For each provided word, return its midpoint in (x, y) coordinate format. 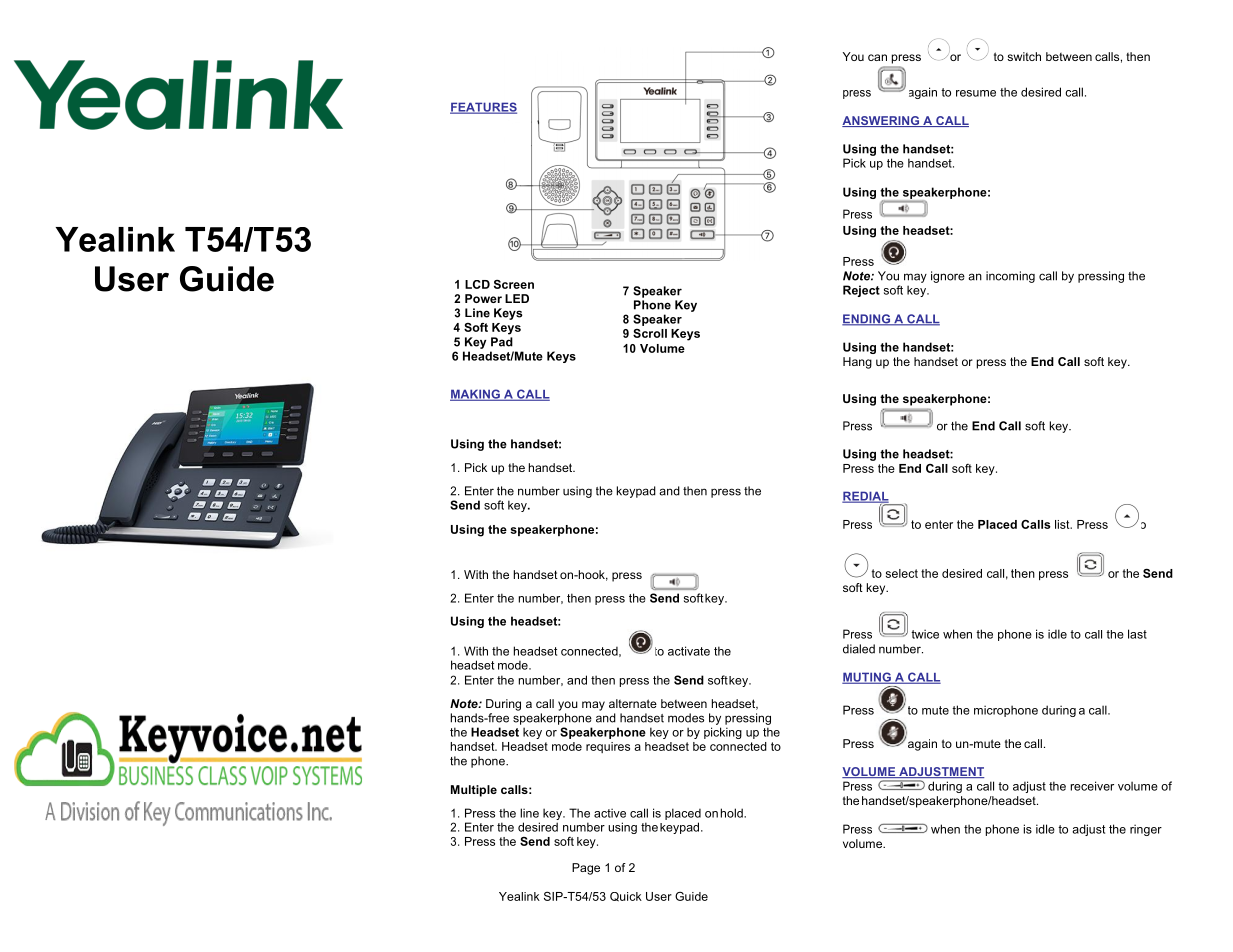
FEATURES (483, 108)
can (877, 57)
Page (586, 869)
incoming (1010, 277)
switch (1024, 56)
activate (689, 651)
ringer (1146, 830)
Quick (626, 897)
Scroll (650, 333)
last (1137, 634)
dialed (859, 649)
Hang (857, 363)
